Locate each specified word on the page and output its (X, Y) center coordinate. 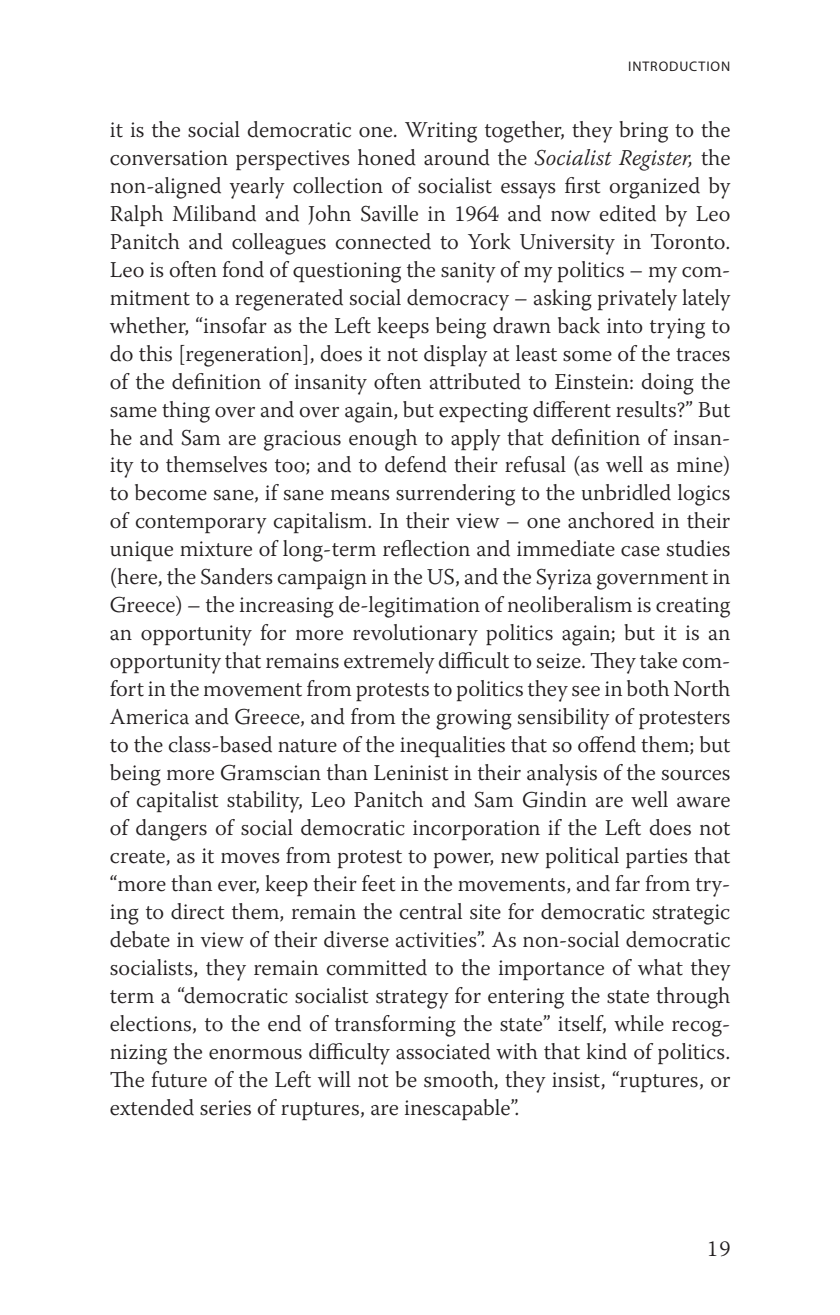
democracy (458, 300)
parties (657, 858)
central (431, 911)
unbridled (626, 492)
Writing (441, 132)
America (149, 717)
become (171, 492)
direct (197, 911)
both (648, 688)
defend (416, 464)
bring (643, 132)
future (179, 1079)
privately (637, 300)
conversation (169, 158)
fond (243, 269)
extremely (389, 663)
